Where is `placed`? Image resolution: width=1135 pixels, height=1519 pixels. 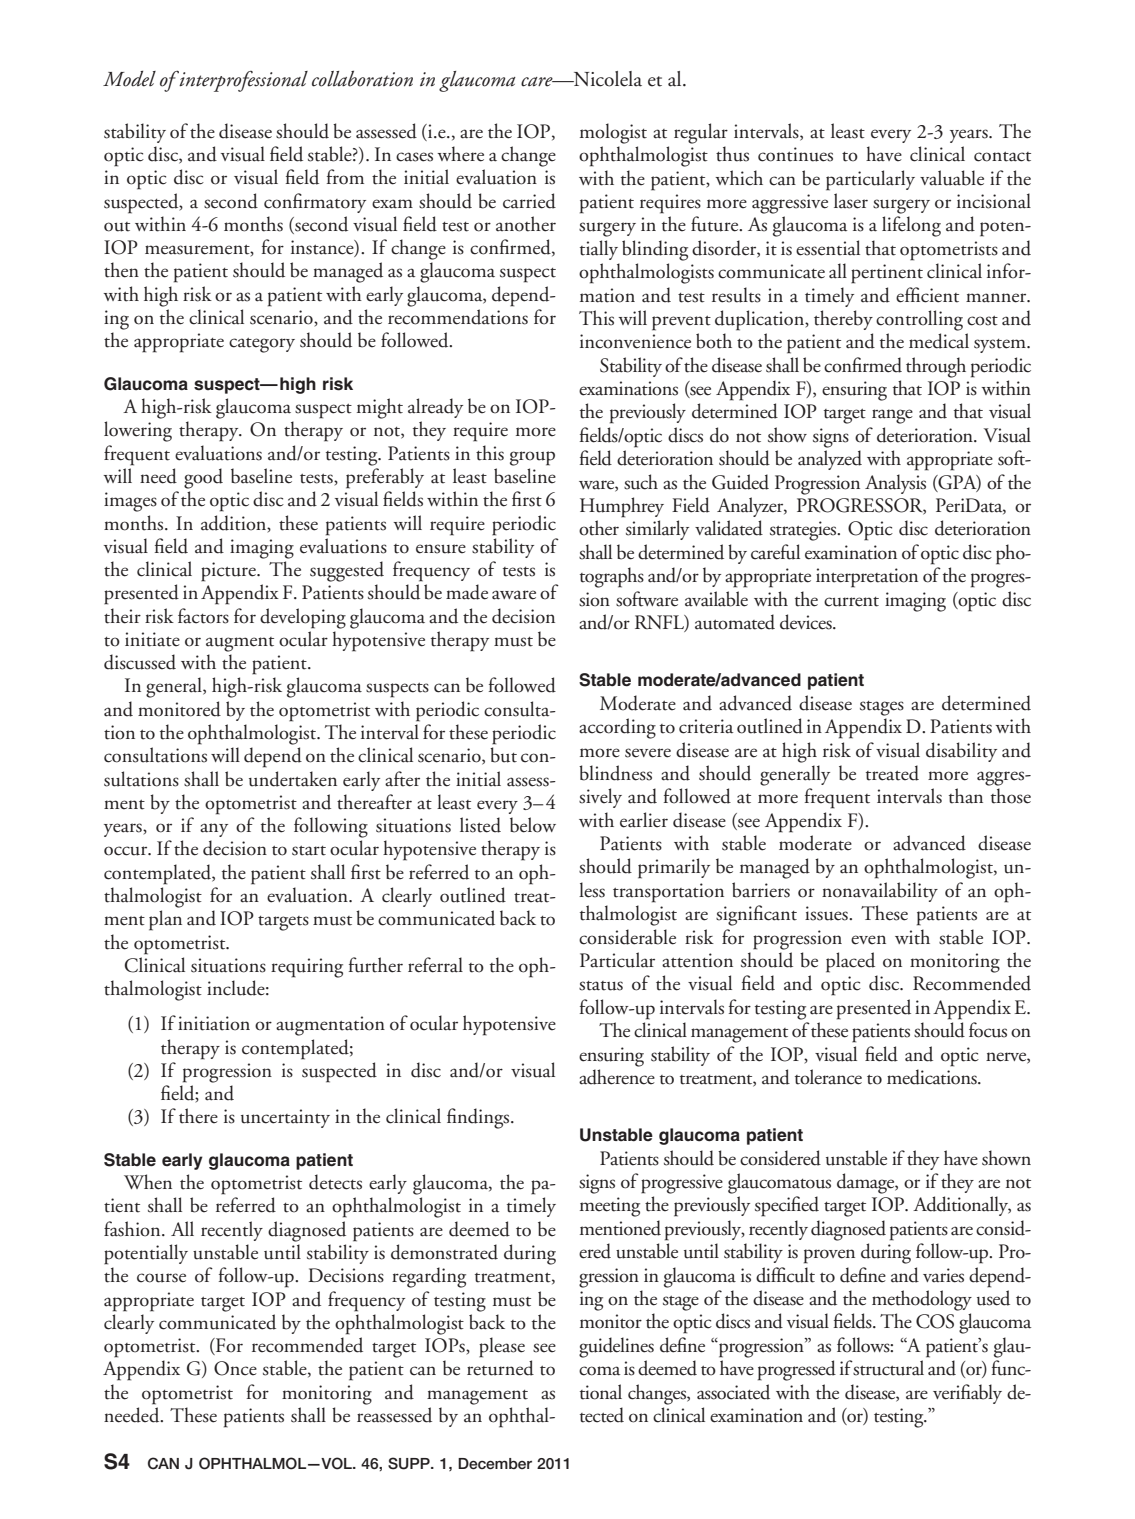
placed is located at coordinates (850, 962).
